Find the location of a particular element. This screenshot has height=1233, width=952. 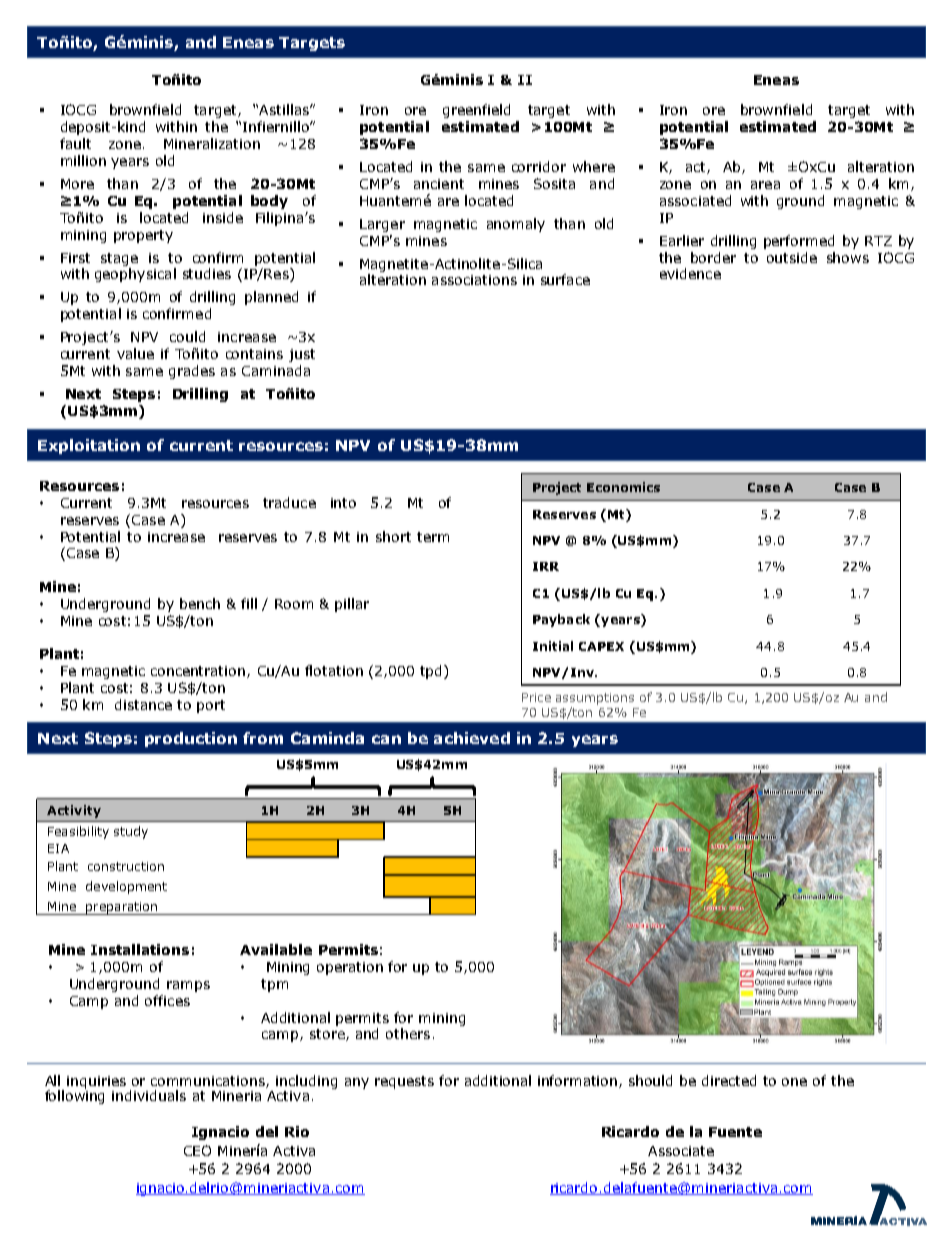

construction is located at coordinates (126, 866).
